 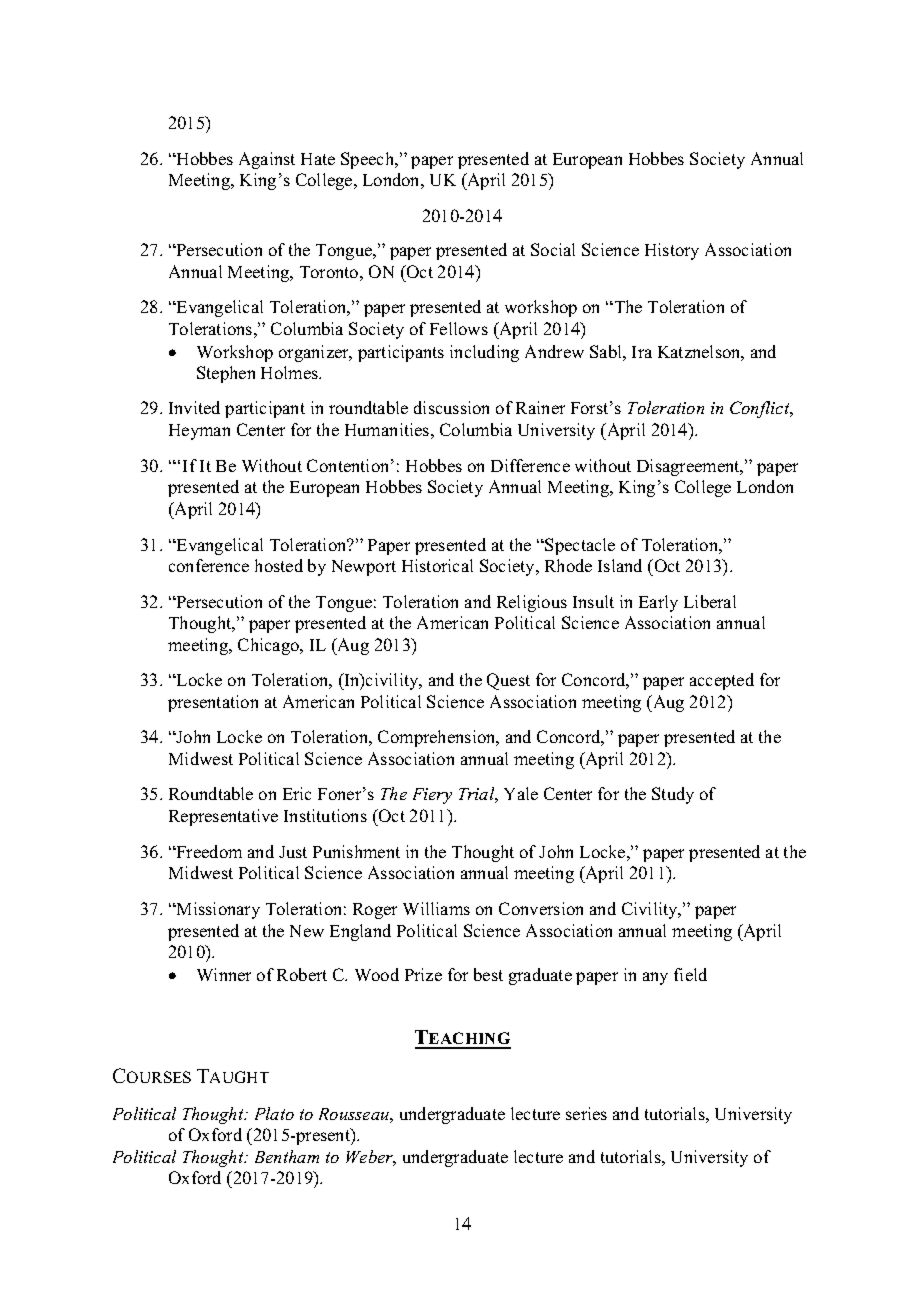 I want to click on Social, so click(x=553, y=249).
